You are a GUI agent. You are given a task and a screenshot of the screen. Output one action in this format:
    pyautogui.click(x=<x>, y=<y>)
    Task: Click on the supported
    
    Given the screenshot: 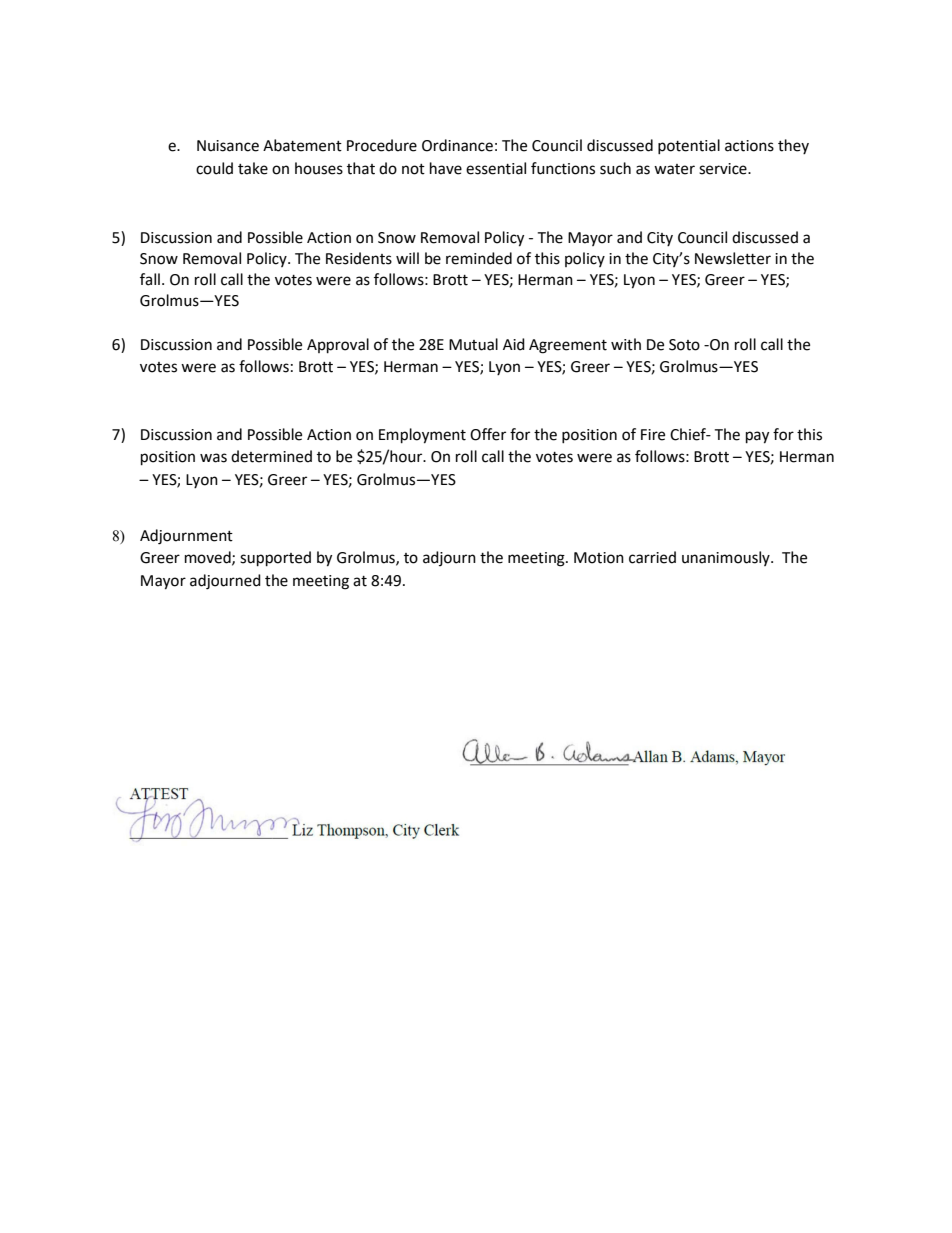 What is the action you would take?
    pyautogui.click(x=275, y=559)
